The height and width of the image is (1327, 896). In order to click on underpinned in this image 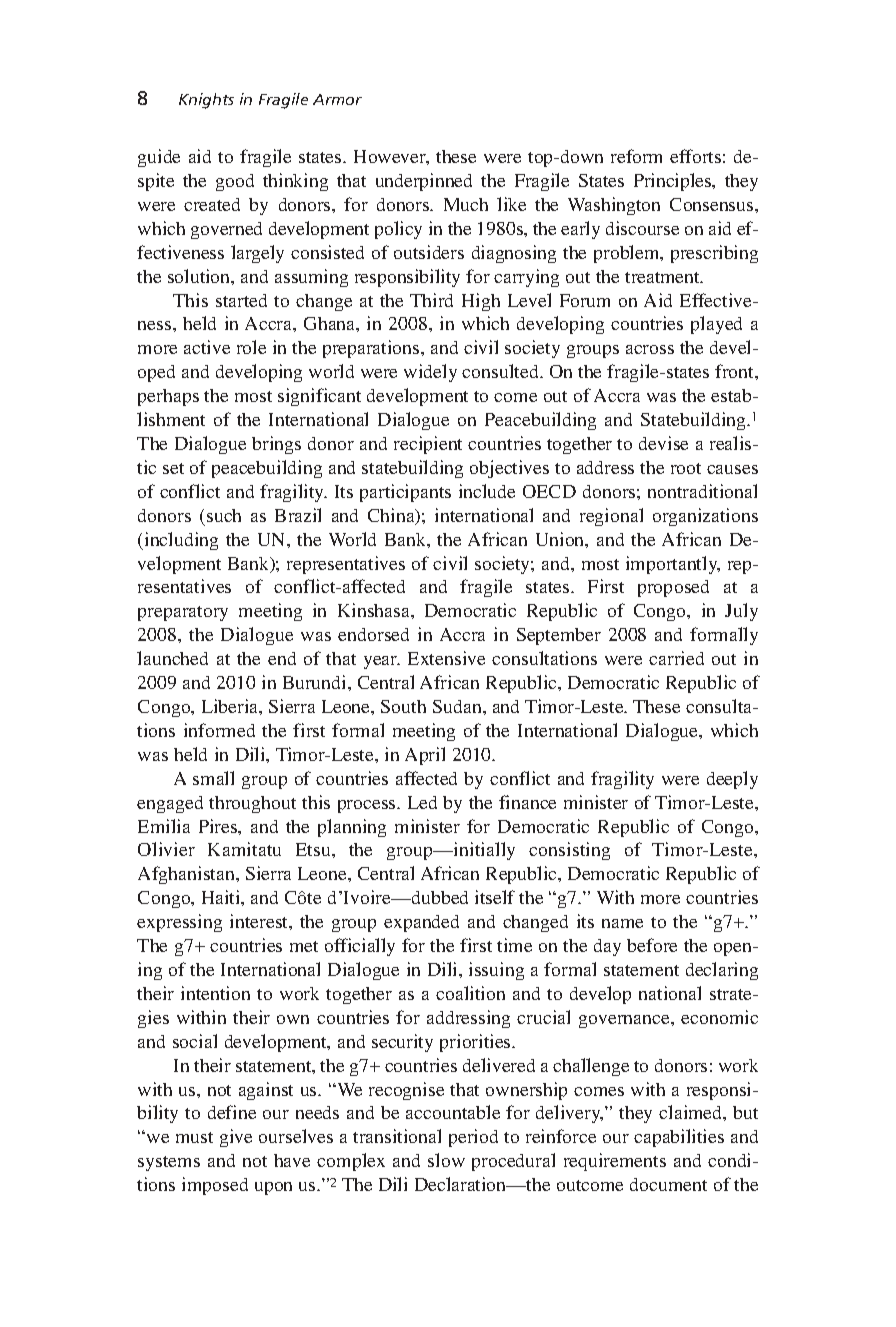, I will do `click(424, 182)`.
